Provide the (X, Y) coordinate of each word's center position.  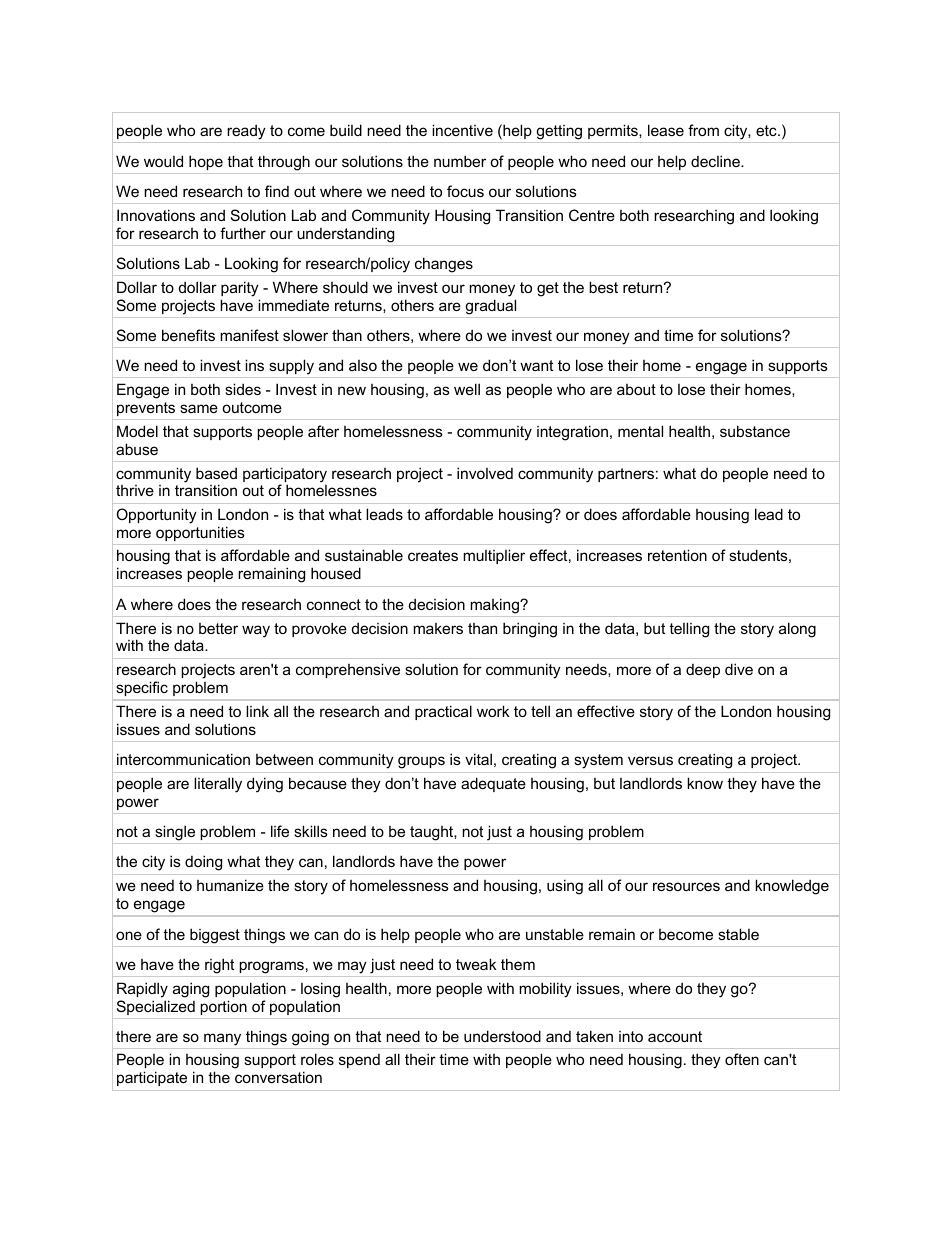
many (222, 1039)
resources (686, 886)
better (218, 628)
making (495, 606)
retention (677, 555)
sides (243, 389)
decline (716, 161)
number (460, 161)
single (175, 833)
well (467, 389)
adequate (493, 784)
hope (206, 162)
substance (755, 431)
